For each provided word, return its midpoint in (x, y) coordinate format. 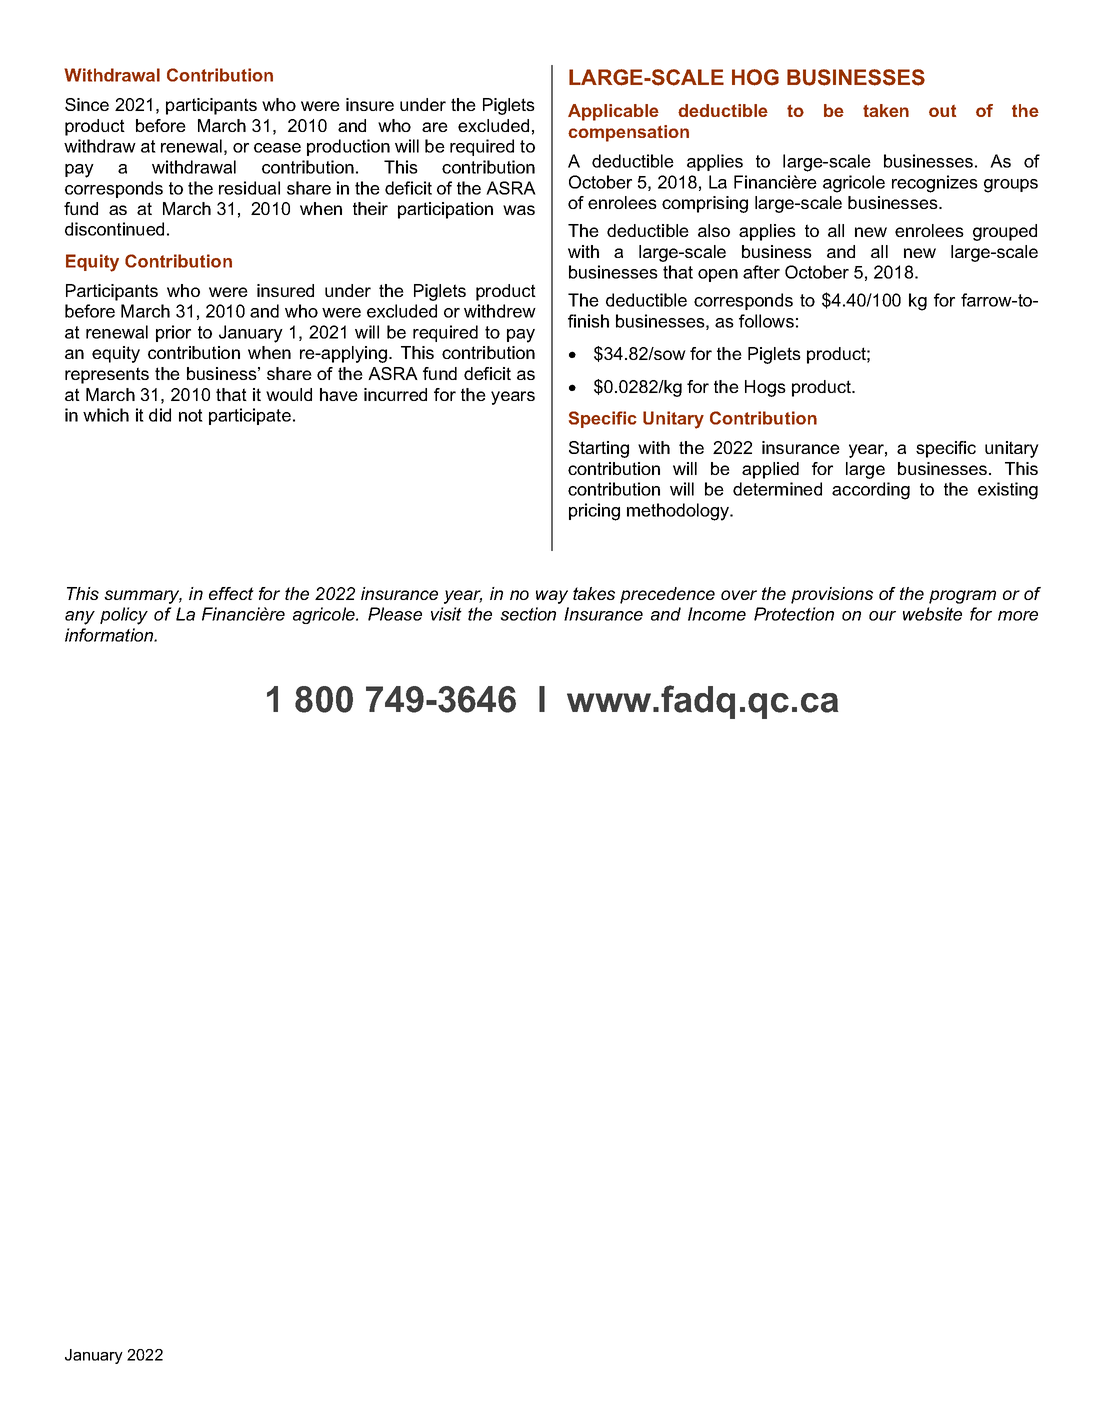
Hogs (765, 388)
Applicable (613, 112)
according (871, 491)
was (519, 210)
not (191, 415)
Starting (599, 449)
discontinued (114, 229)
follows (766, 321)
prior (173, 333)
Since (87, 104)
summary (143, 597)
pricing (594, 512)
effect (231, 593)
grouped (1005, 232)
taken (886, 110)
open (718, 275)
